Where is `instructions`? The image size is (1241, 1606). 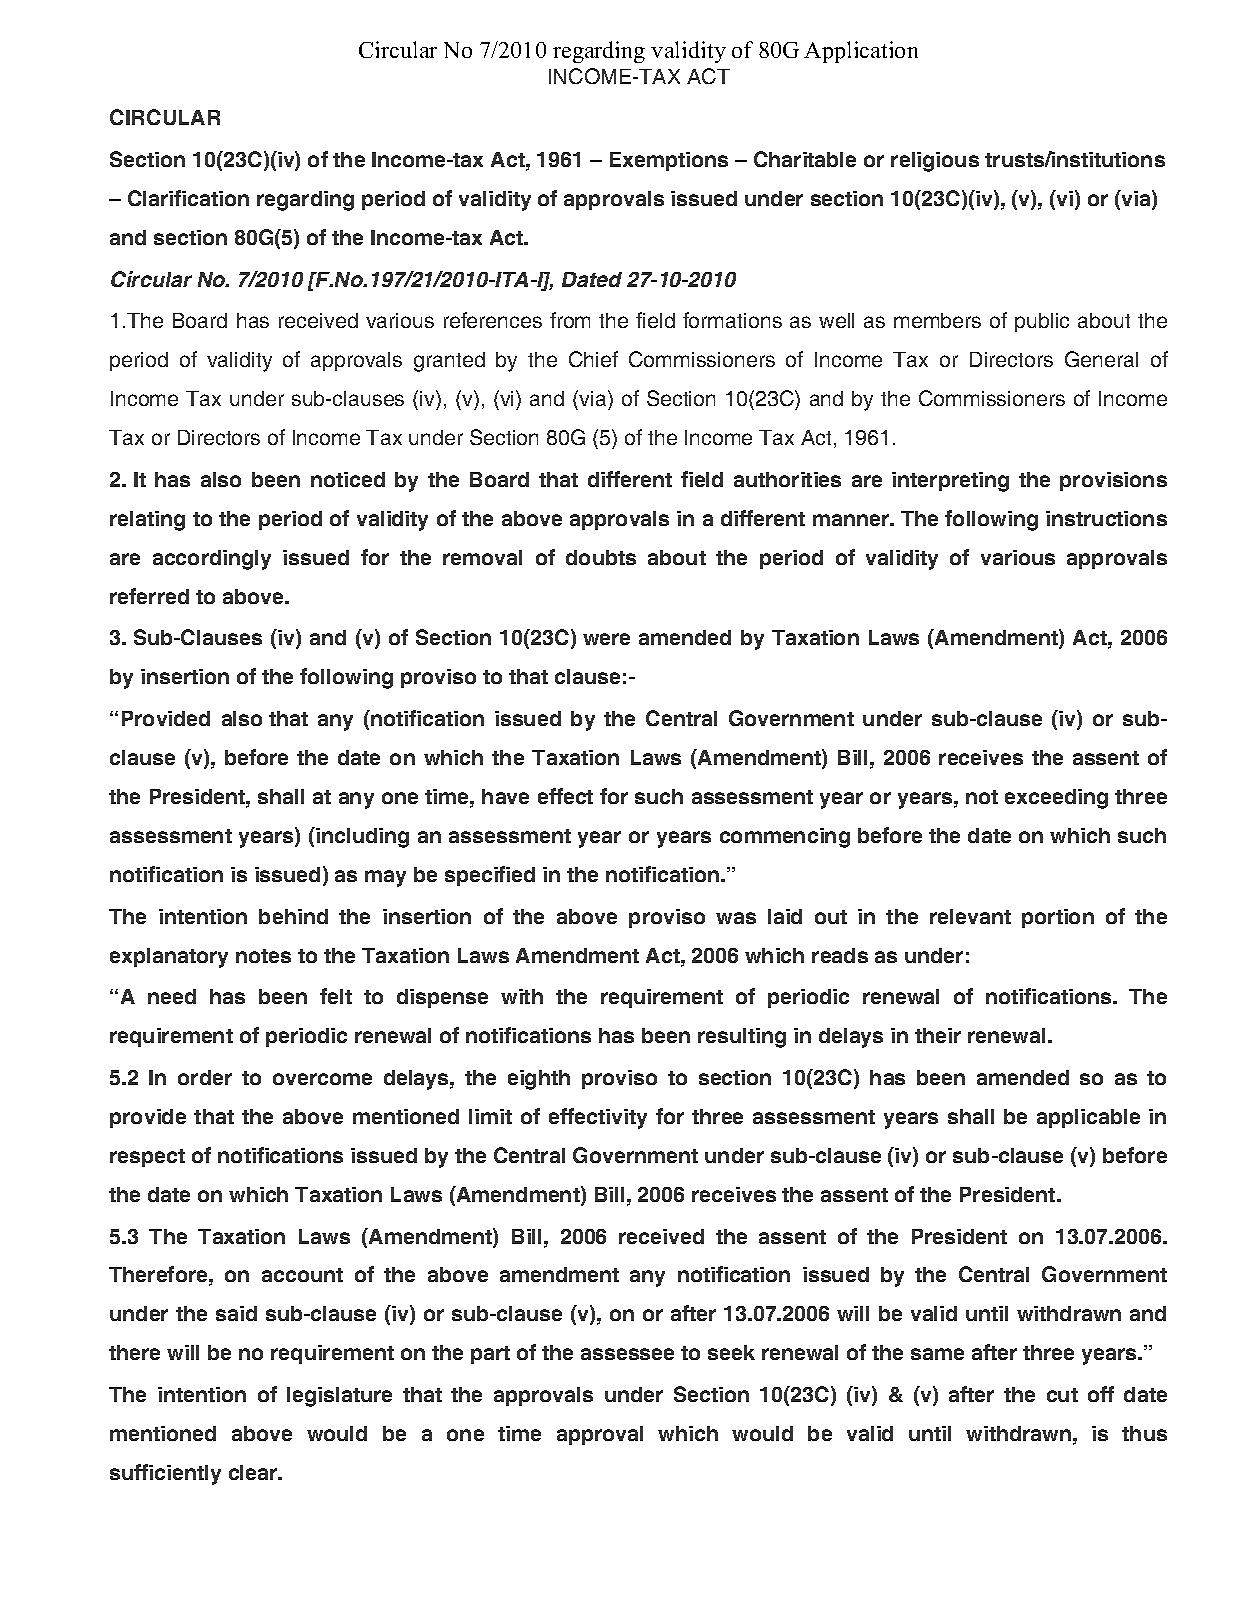
instructions is located at coordinates (1106, 518).
